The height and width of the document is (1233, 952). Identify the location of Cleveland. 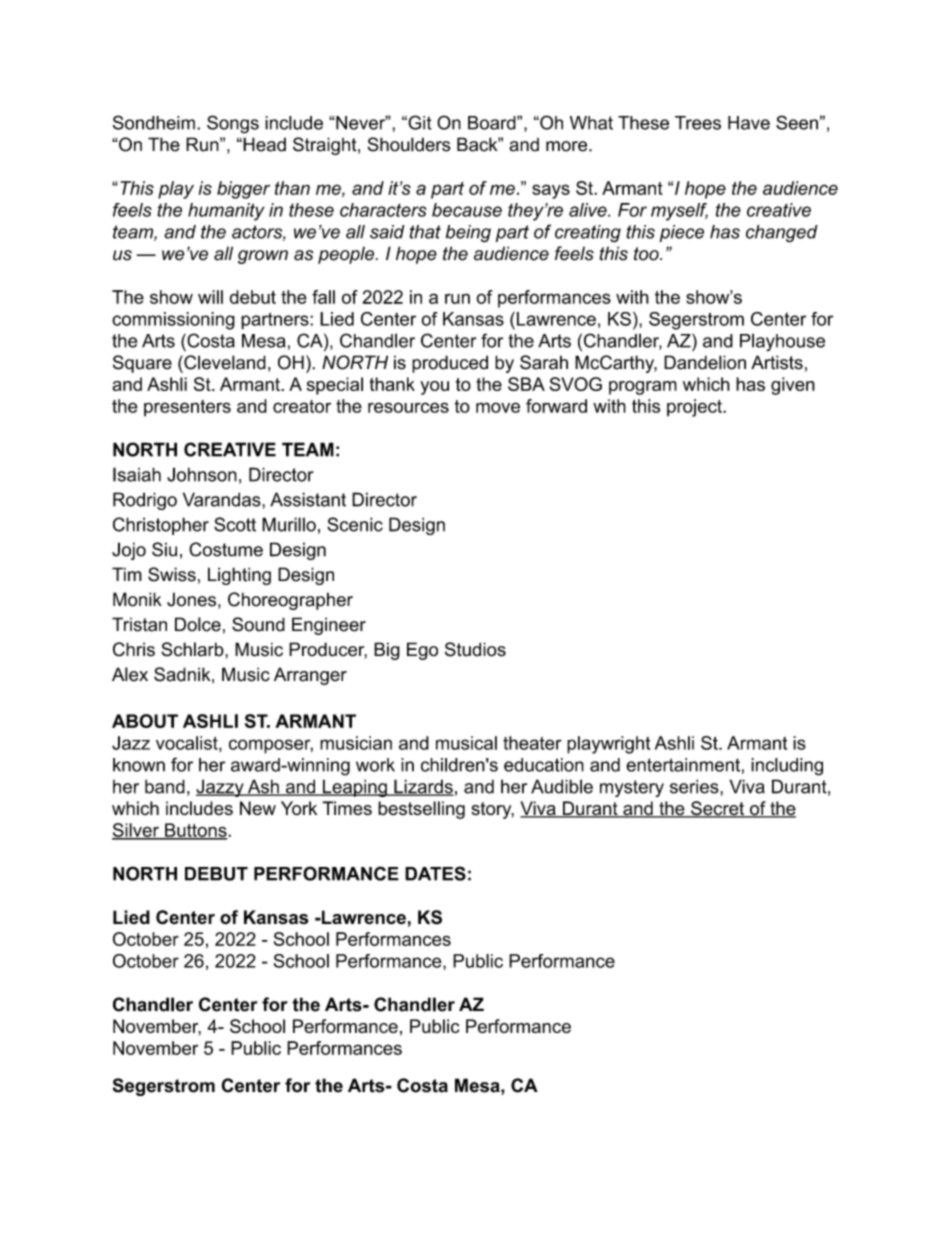
(224, 362).
